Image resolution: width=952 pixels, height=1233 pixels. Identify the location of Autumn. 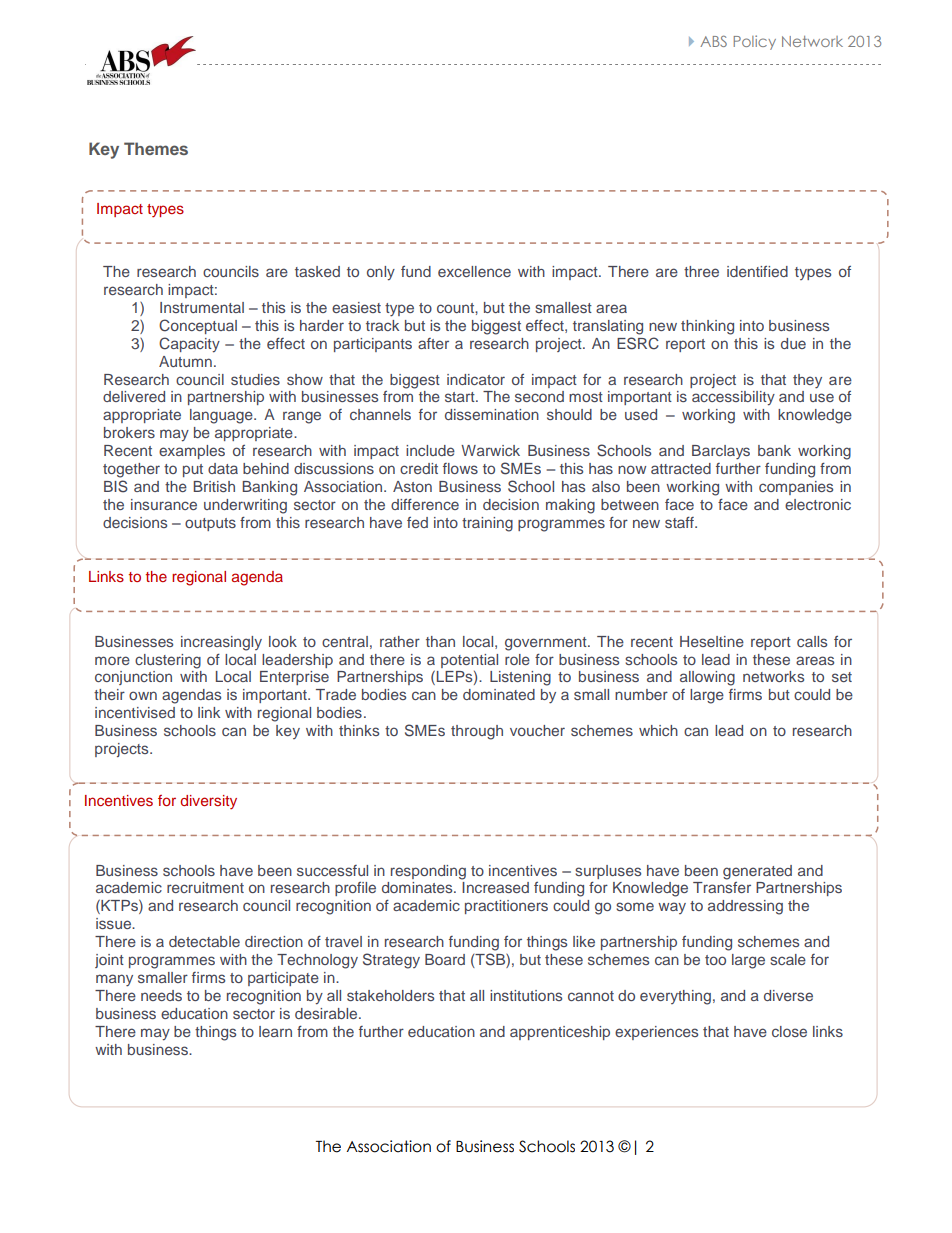
(185, 361).
